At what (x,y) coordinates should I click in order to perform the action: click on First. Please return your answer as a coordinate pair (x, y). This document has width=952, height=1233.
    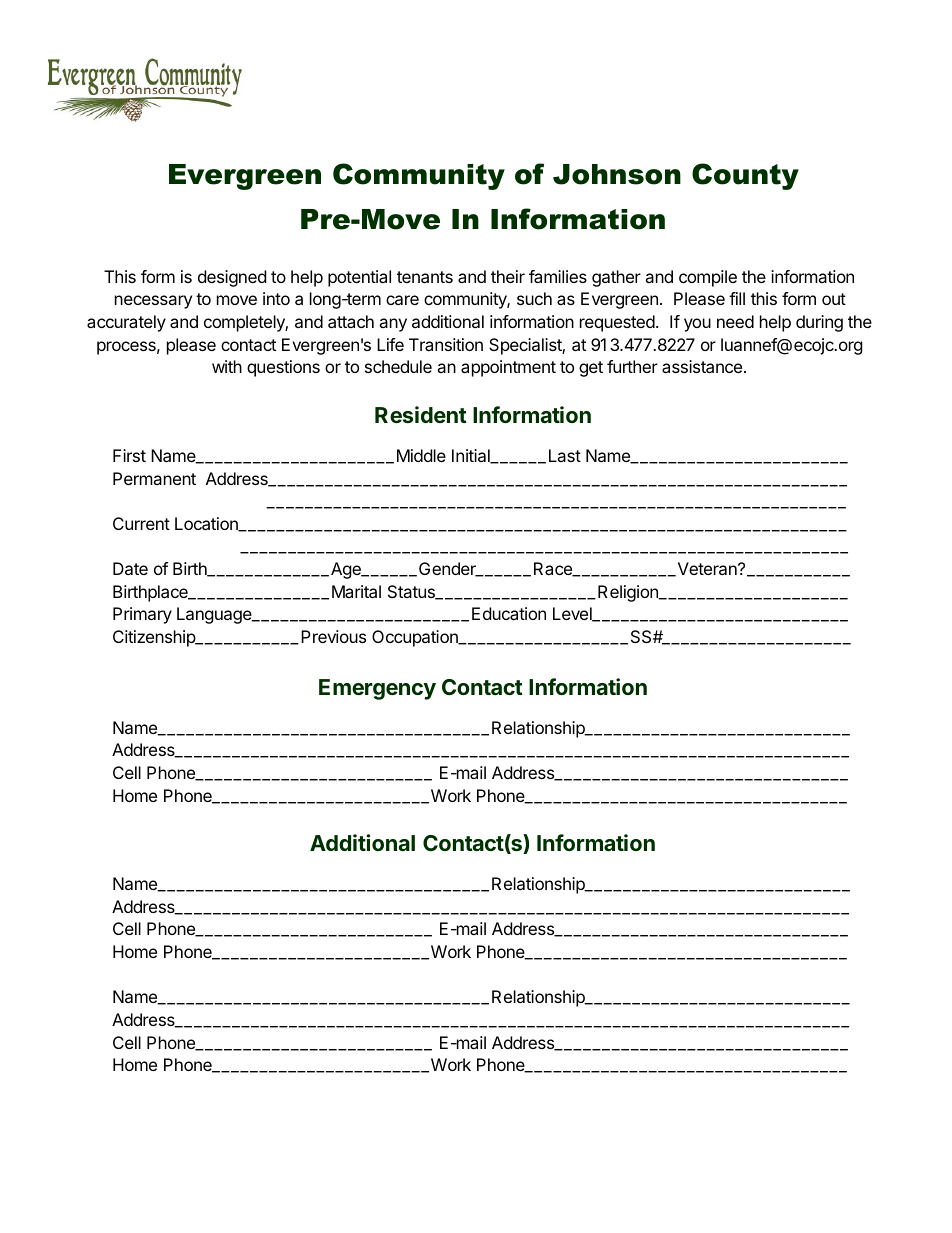
    Looking at the image, I should click on (129, 455).
